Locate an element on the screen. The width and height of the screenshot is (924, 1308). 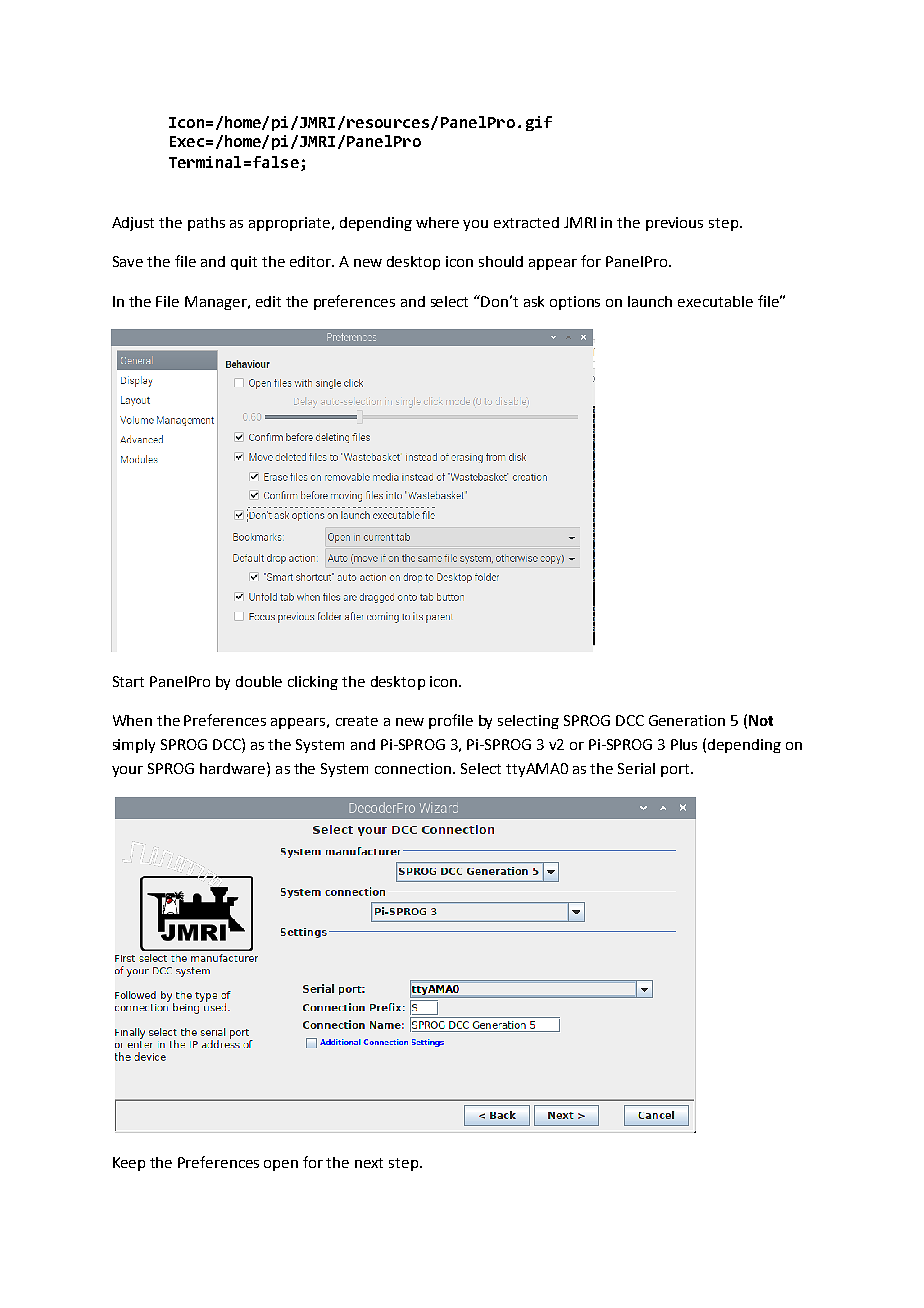
next is located at coordinates (369, 1163).
